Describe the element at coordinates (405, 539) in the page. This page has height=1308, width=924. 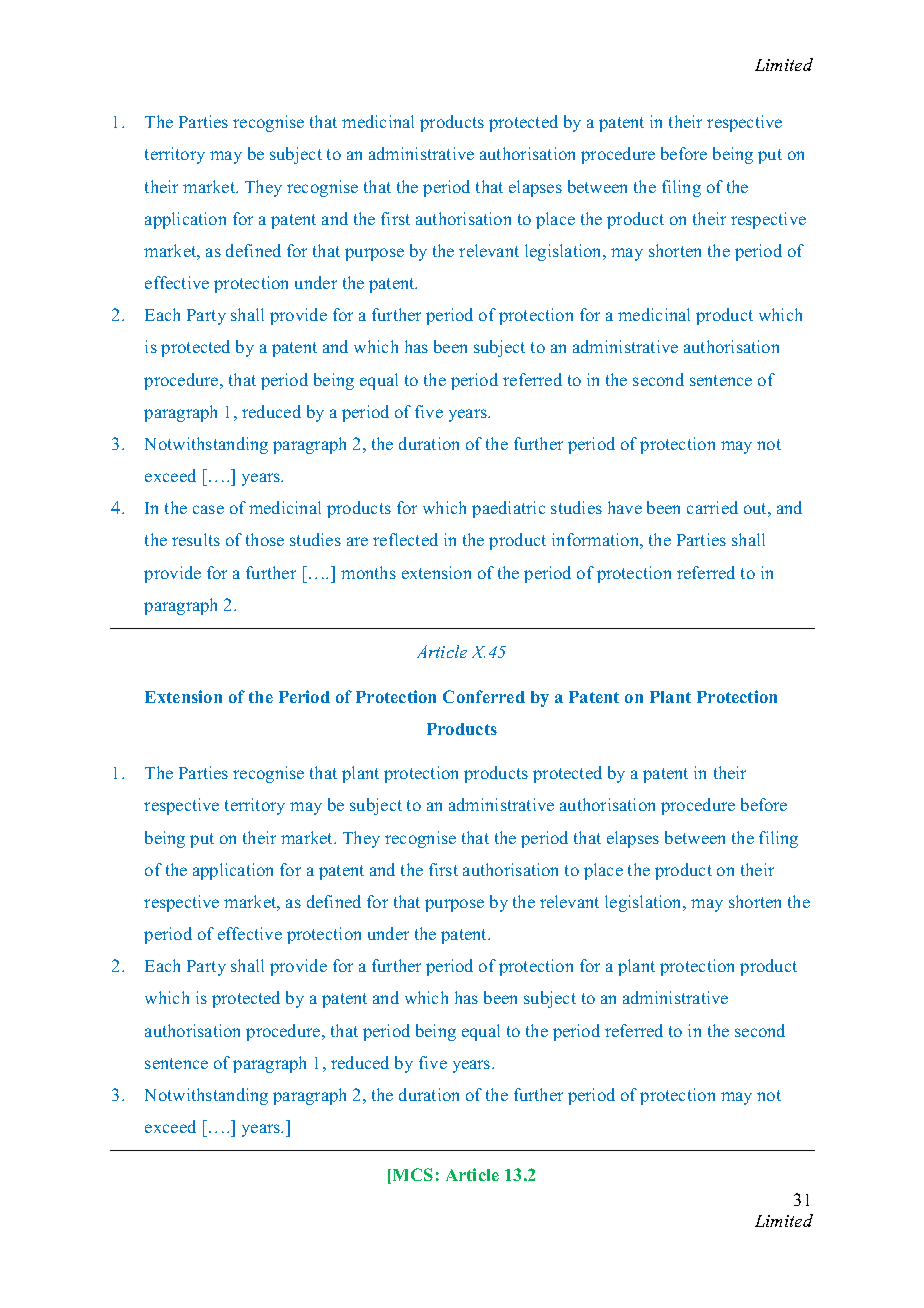
I see `reflected` at that location.
